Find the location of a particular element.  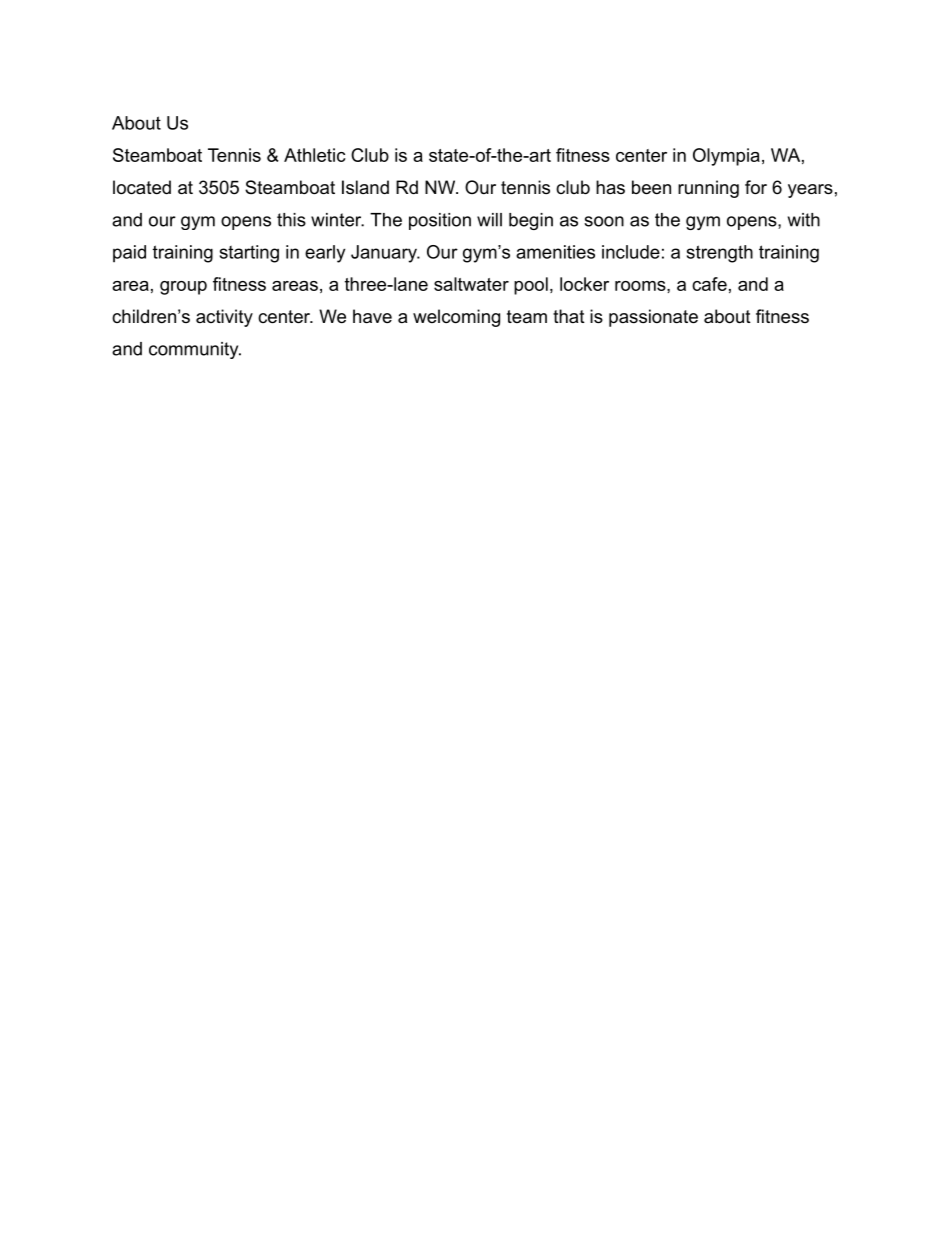

saltwater is located at coordinates (471, 284).
